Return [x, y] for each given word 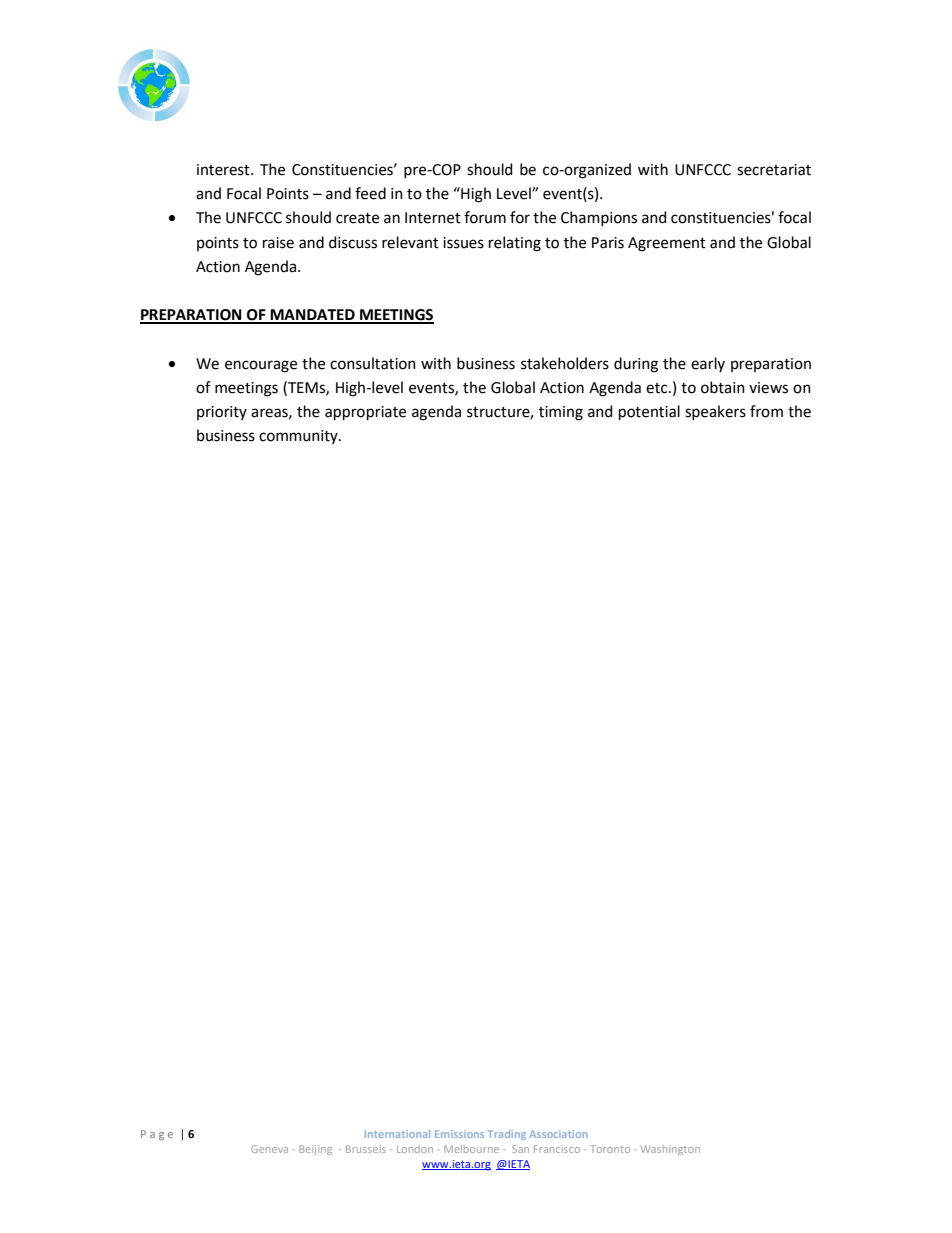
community [299, 437]
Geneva [269, 1149]
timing [561, 413]
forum [485, 217]
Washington [670, 1150]
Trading [507, 1135]
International [397, 1134]
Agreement [667, 244]
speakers [715, 412]
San [520, 1149]
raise [278, 243]
